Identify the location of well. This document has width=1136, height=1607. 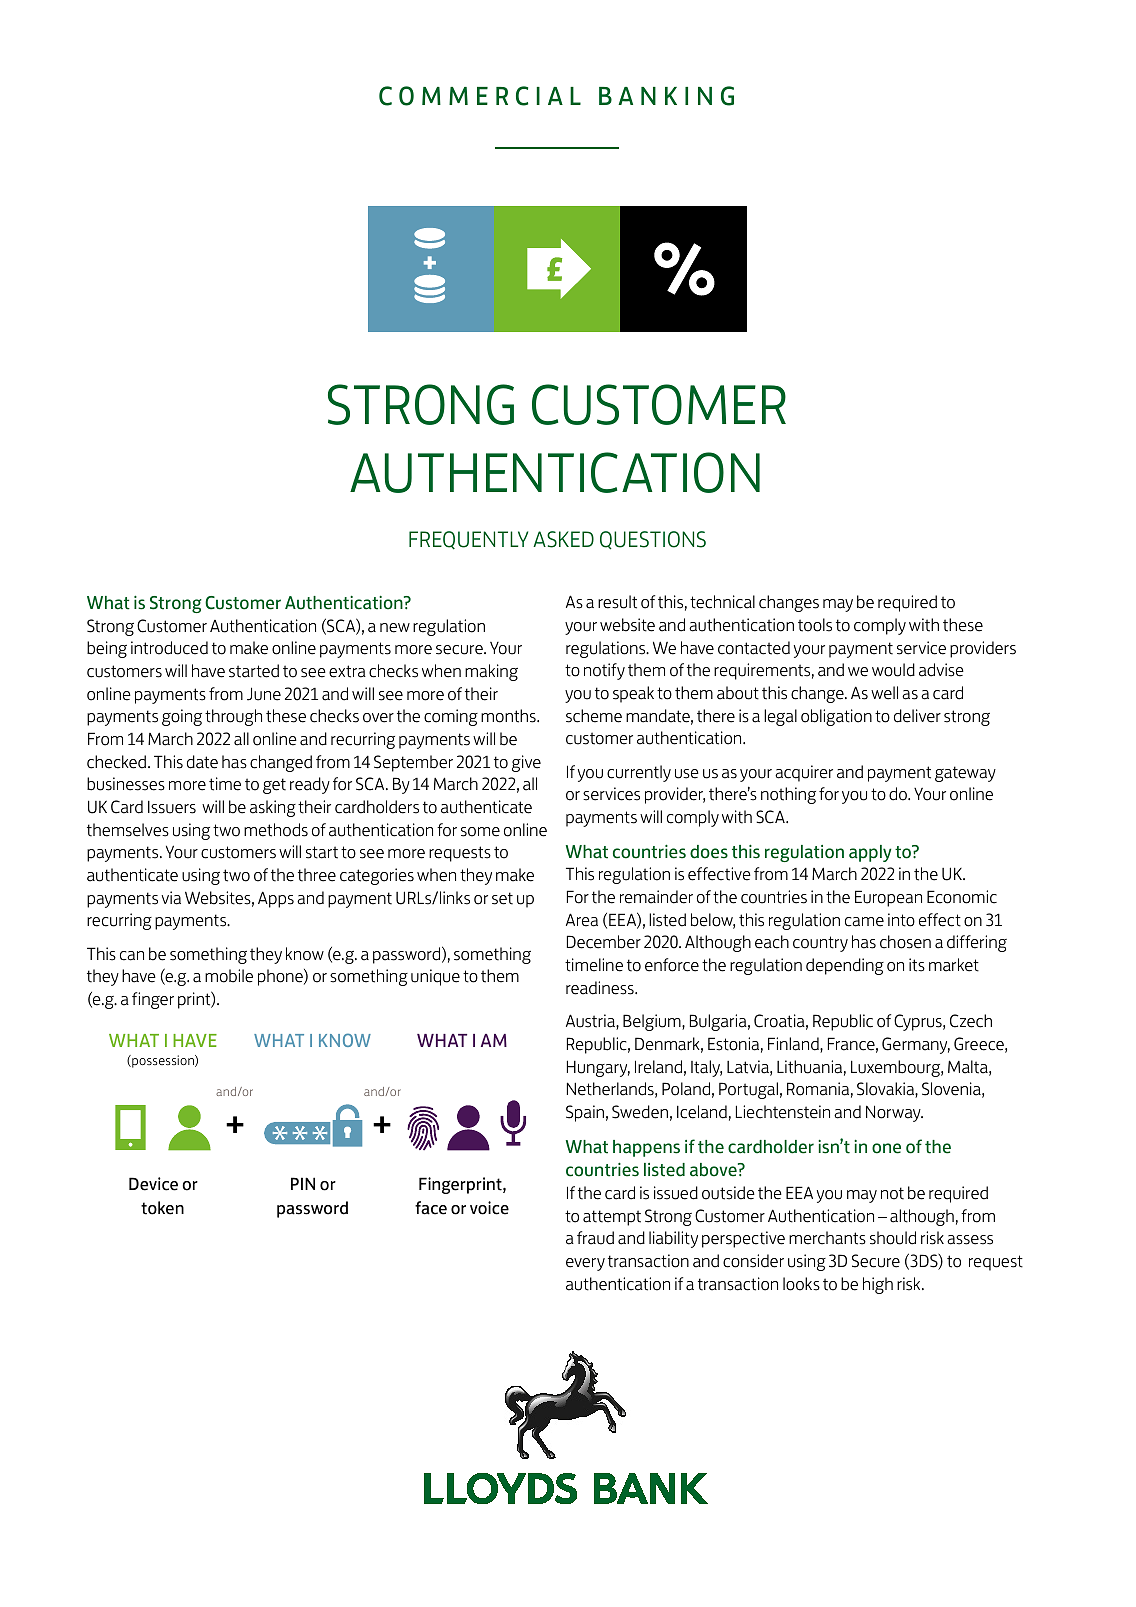
(884, 693).
